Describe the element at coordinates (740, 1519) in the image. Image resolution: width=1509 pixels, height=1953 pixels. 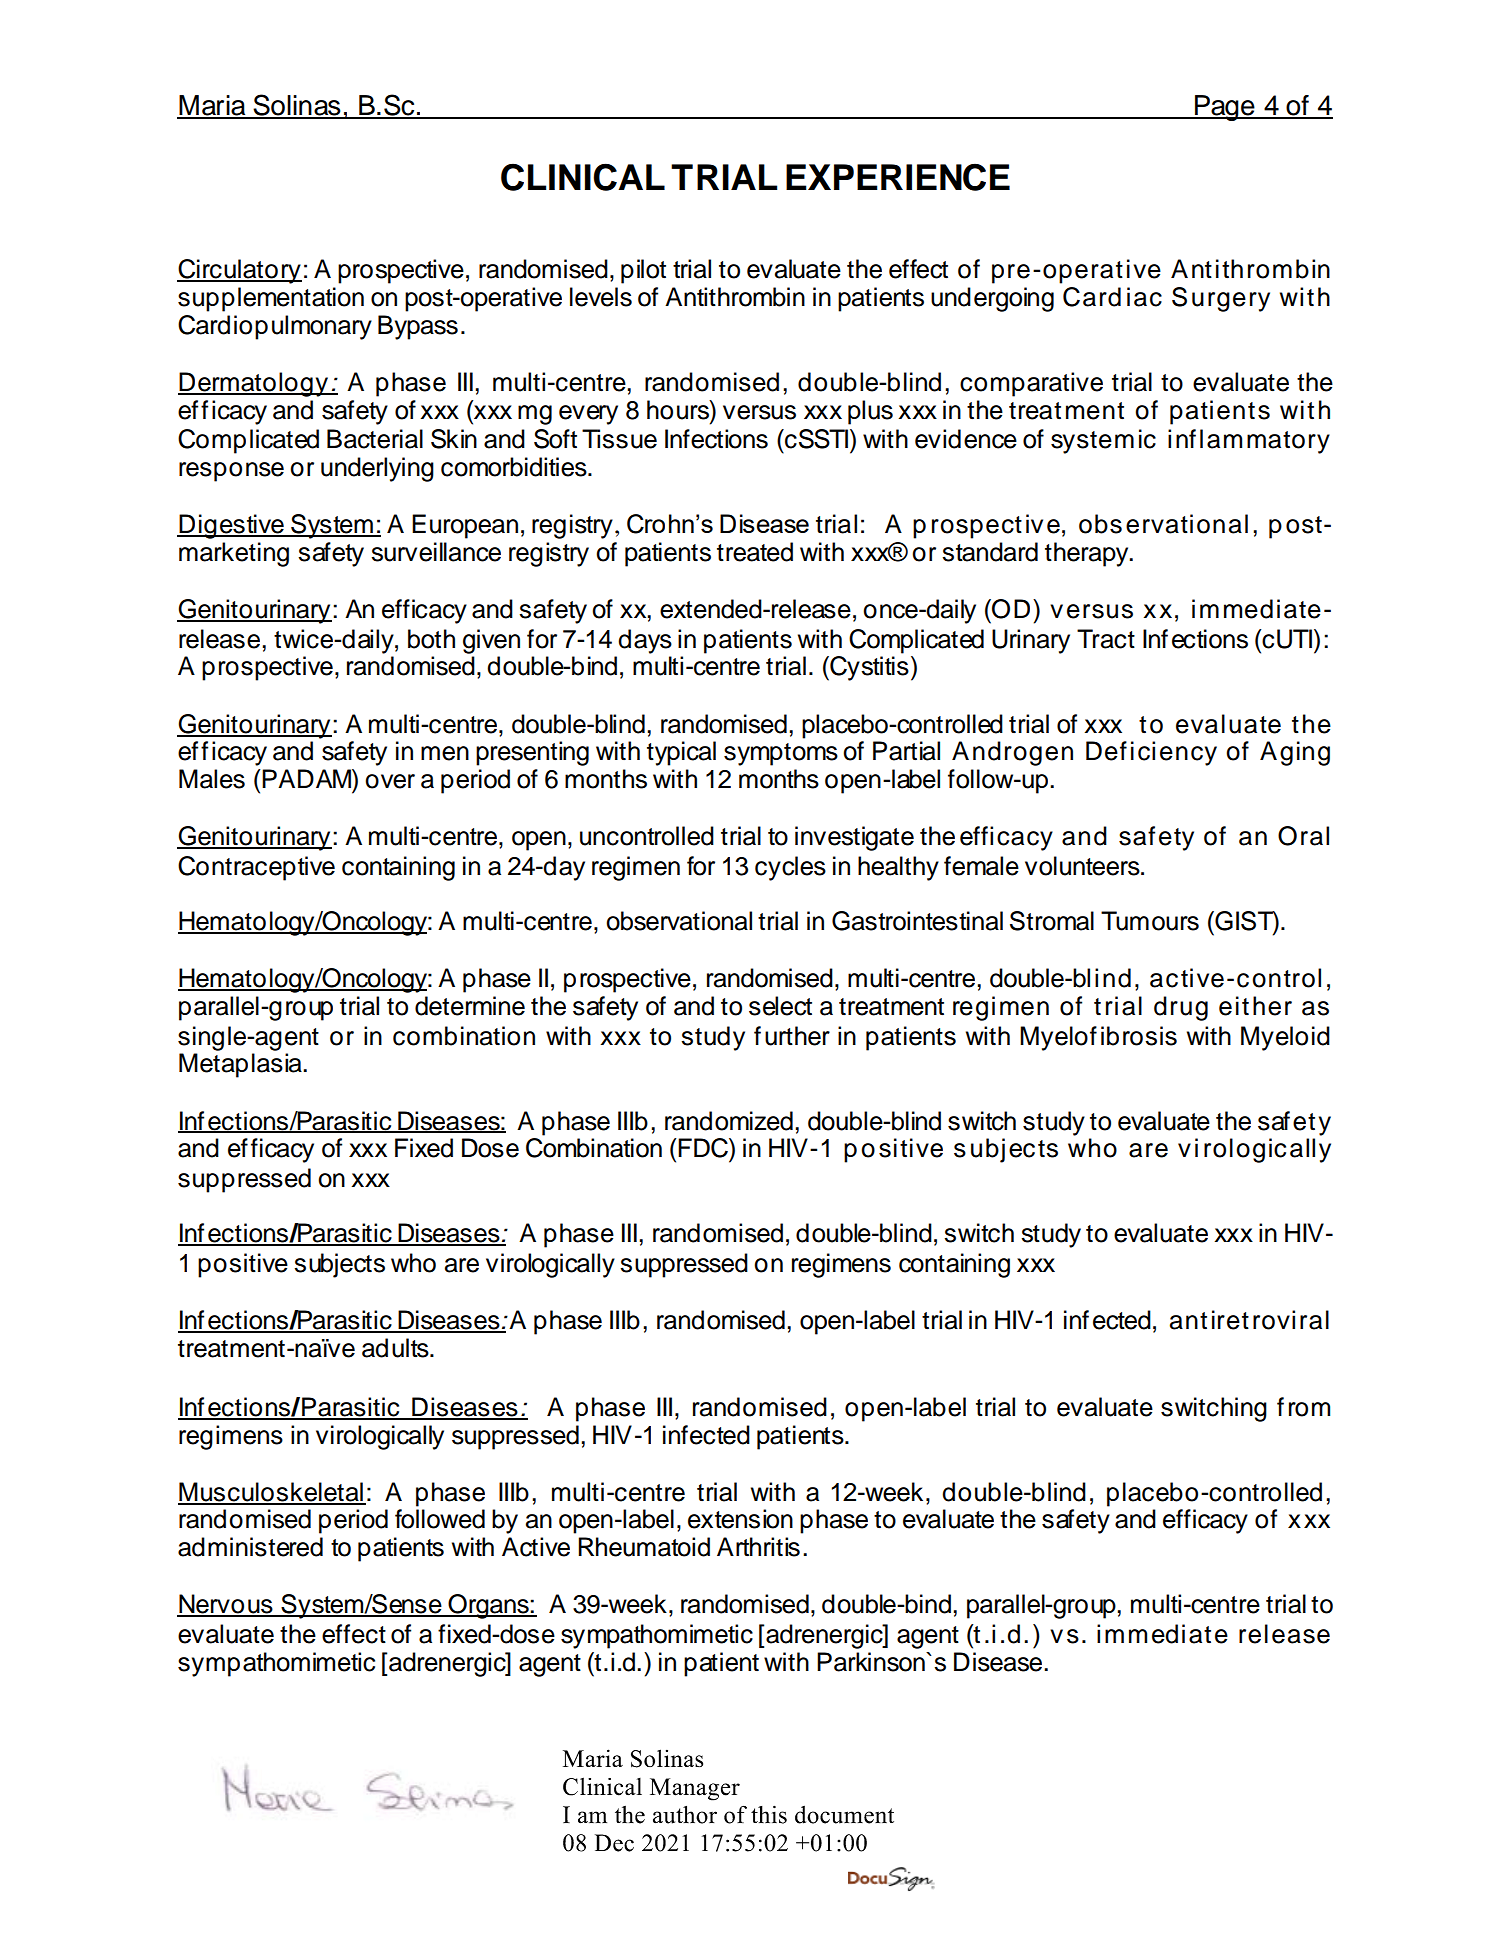
I see `extension` at that location.
